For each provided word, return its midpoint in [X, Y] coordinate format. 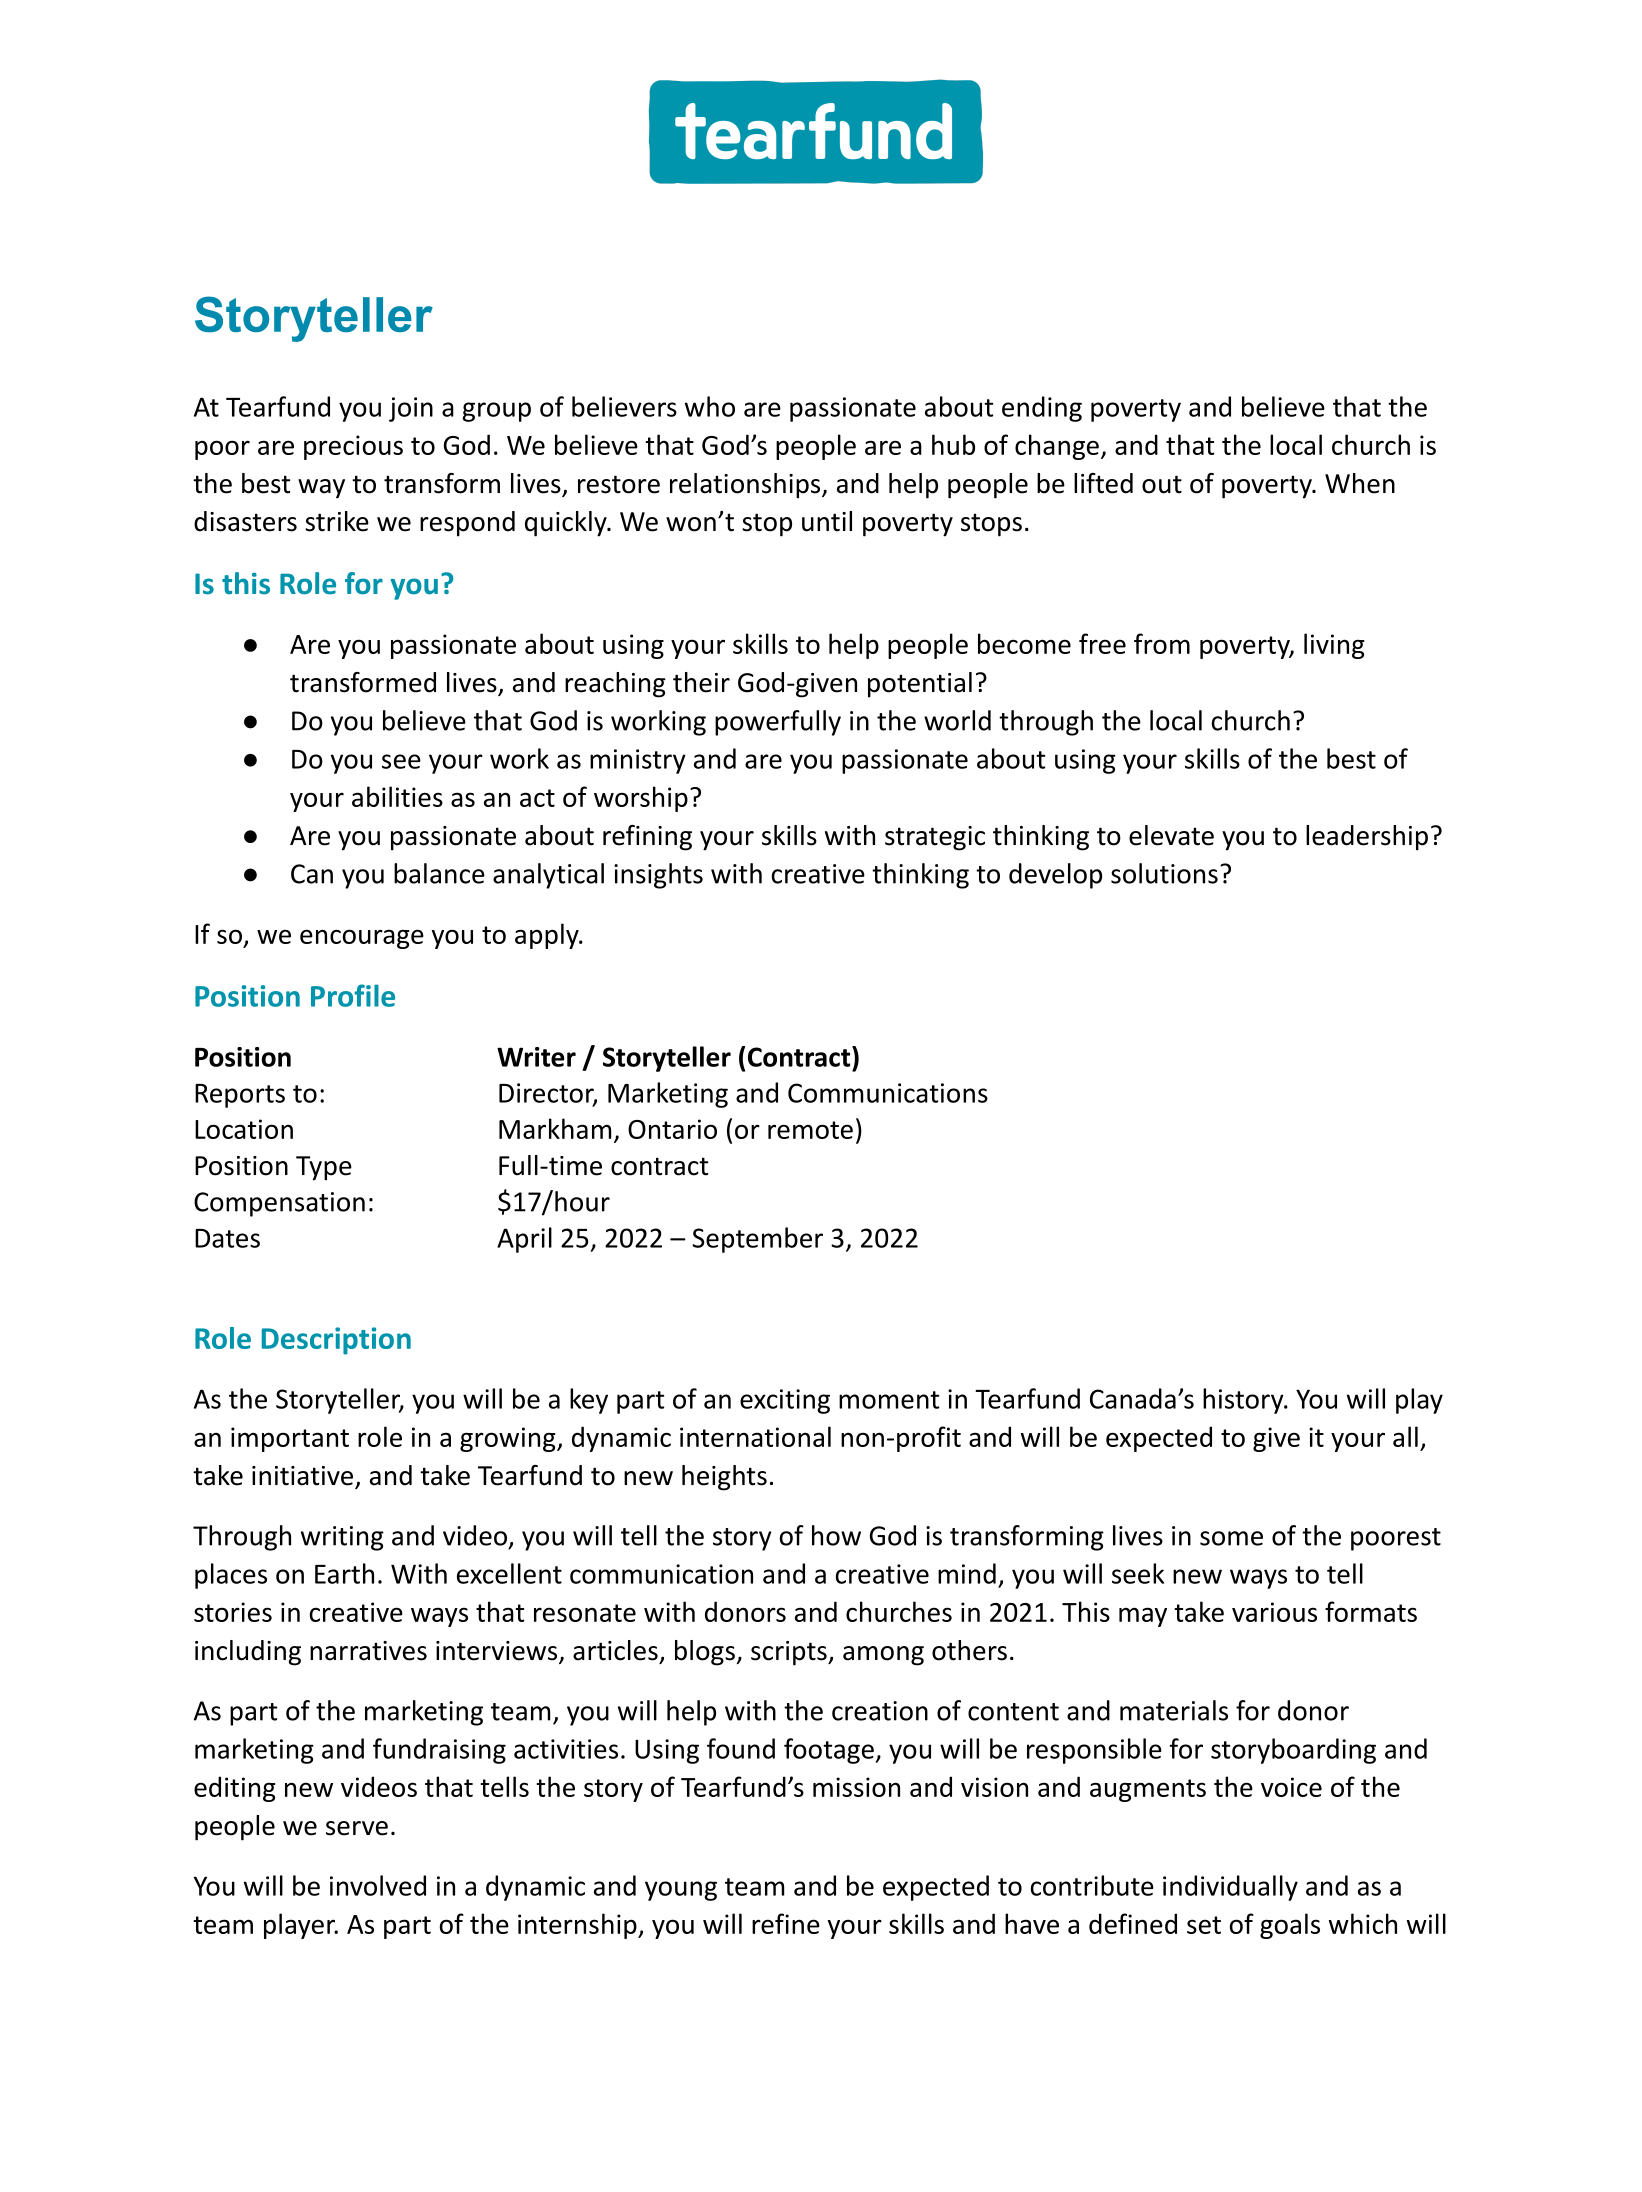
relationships [746, 486]
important [290, 1439]
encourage [362, 939]
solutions [1164, 873]
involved [378, 1885]
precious [353, 447]
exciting [785, 1401]
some [1231, 1538]
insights [658, 876]
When [1360, 483]
